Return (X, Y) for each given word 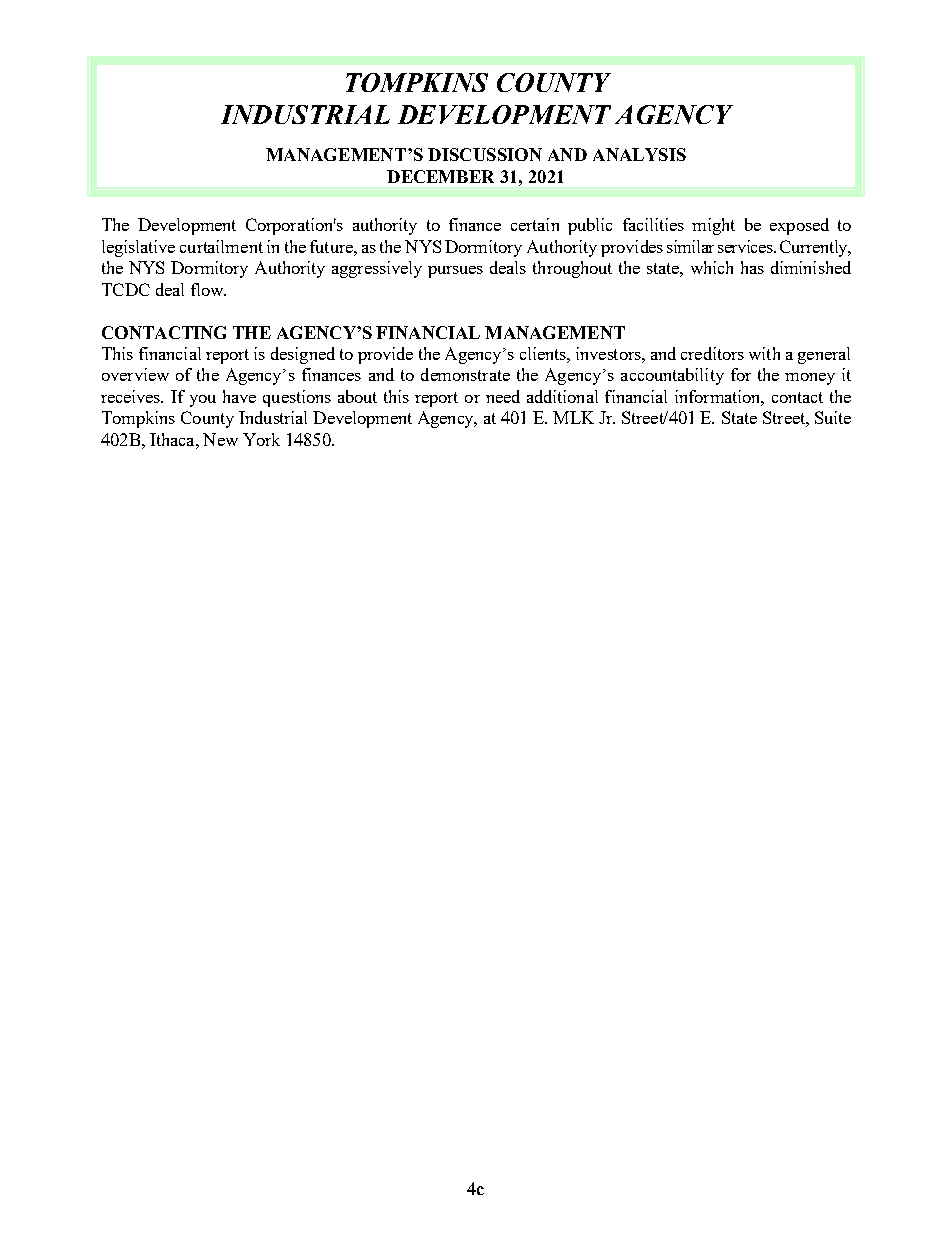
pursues (455, 272)
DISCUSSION (485, 154)
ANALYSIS (639, 154)
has (752, 267)
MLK (573, 417)
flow (208, 289)
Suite (833, 417)
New (220, 439)
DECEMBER (440, 176)
